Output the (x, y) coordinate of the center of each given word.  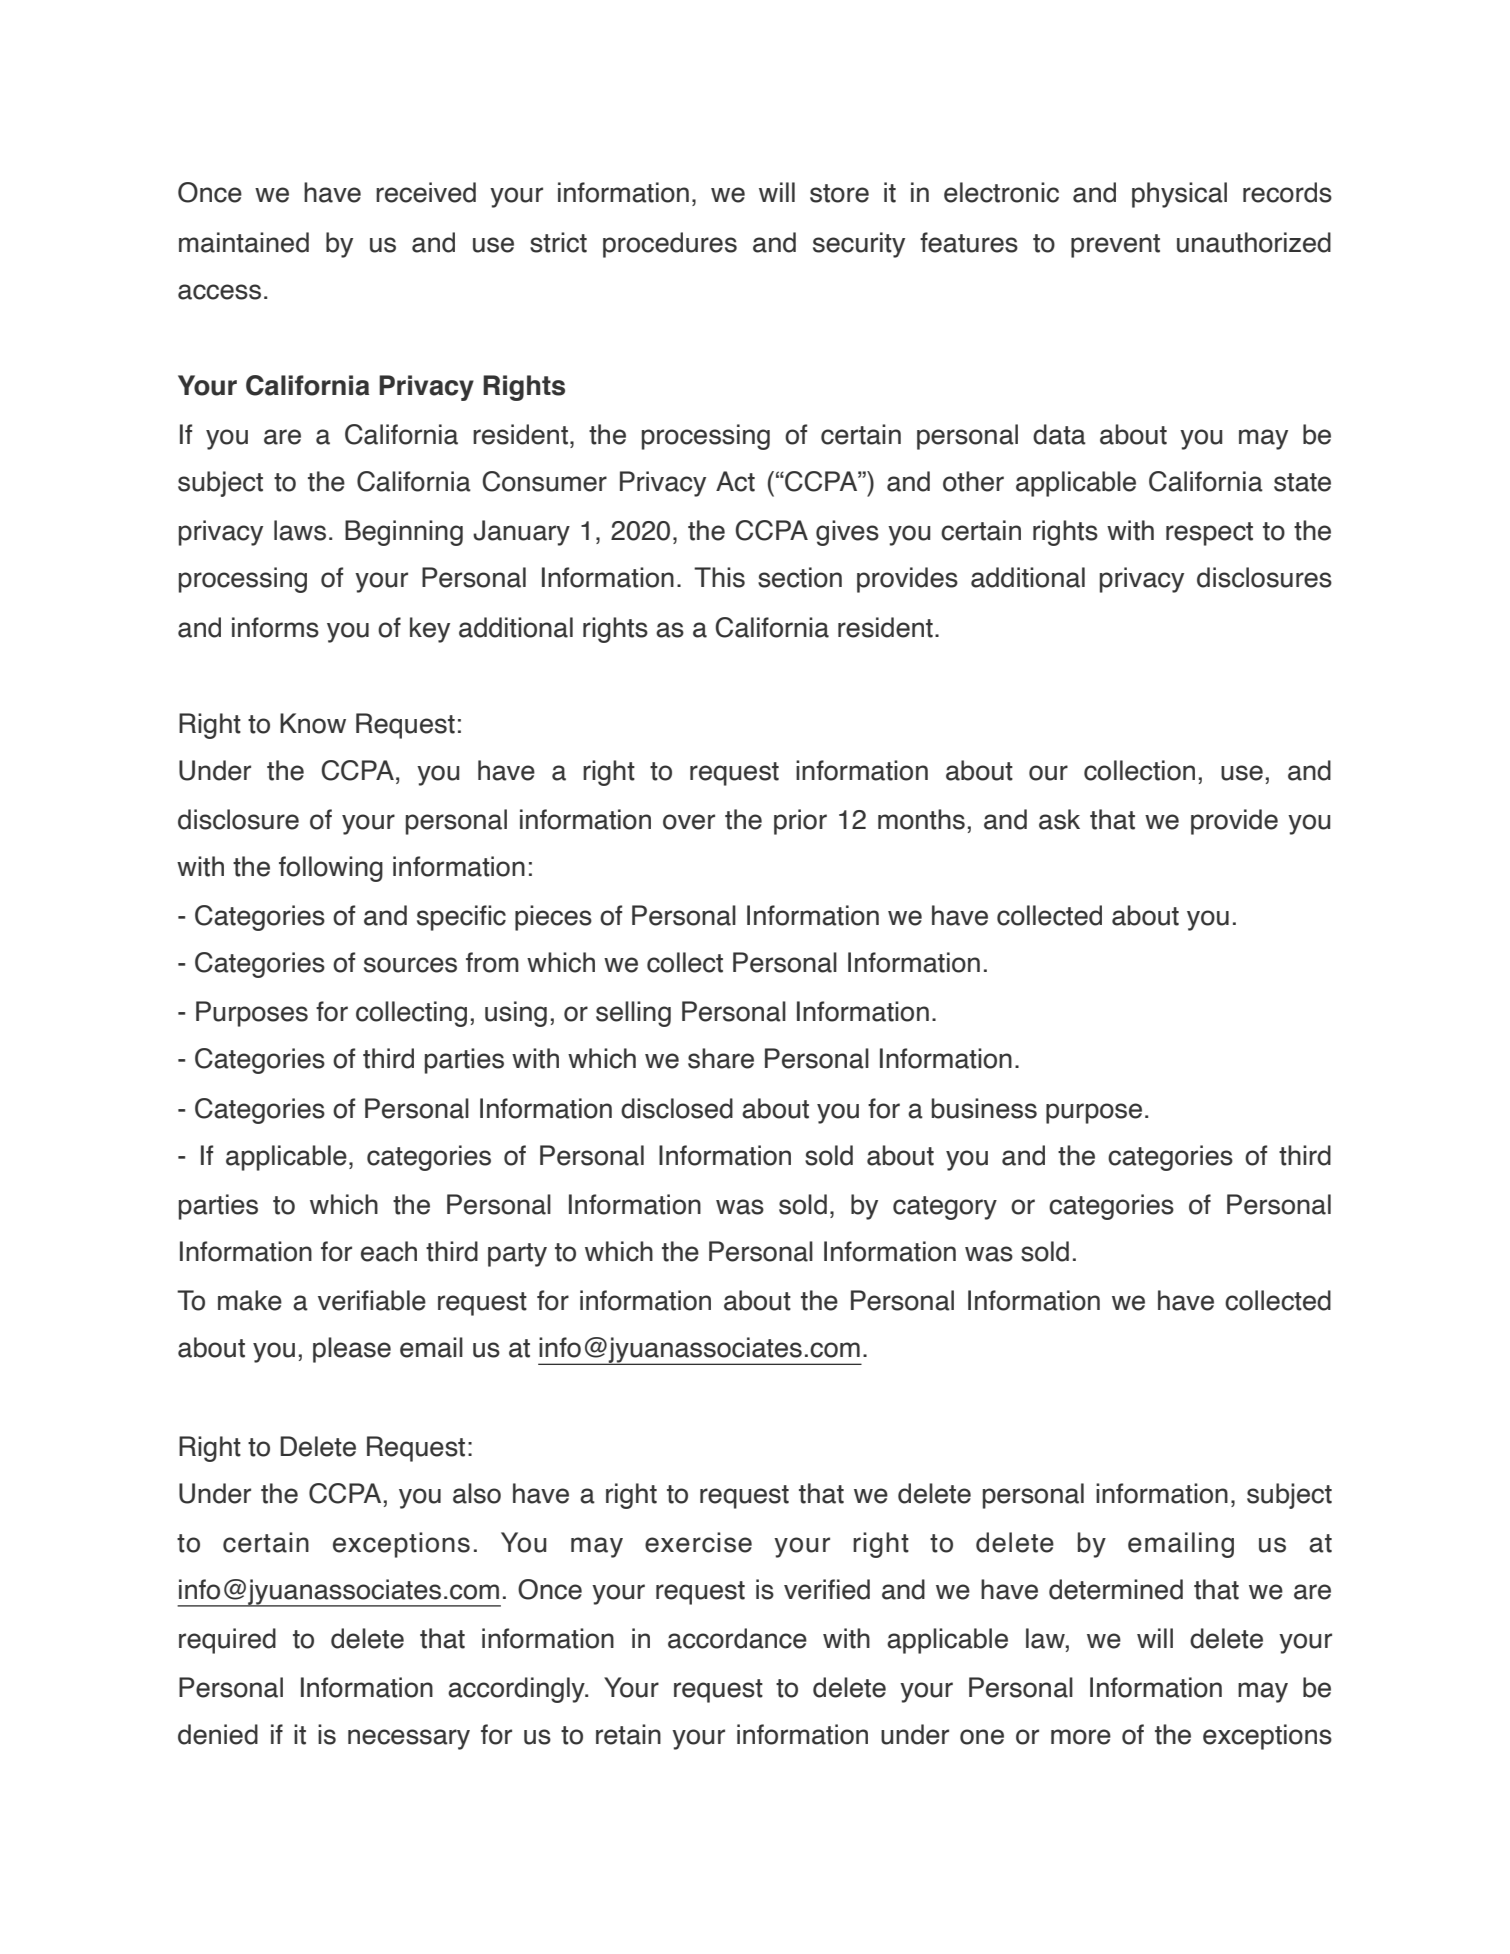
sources (410, 965)
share (721, 1058)
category (945, 1208)
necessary (409, 1739)
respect (1209, 534)
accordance (737, 1638)
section (800, 577)
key (430, 630)
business (984, 1108)
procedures (670, 245)
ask (1059, 819)
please (352, 1350)
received (426, 192)
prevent (1115, 246)
